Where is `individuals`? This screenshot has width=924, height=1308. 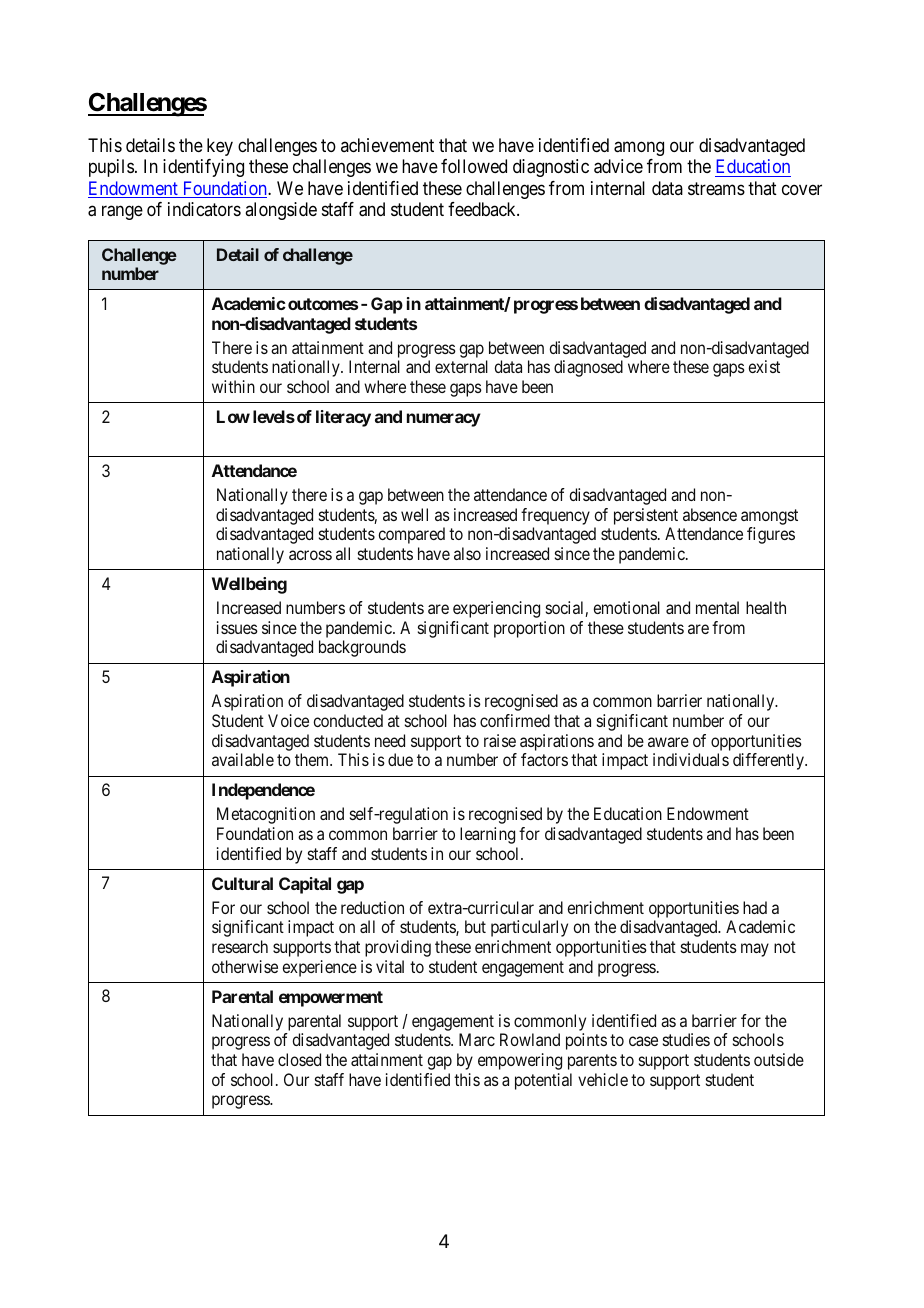 individuals is located at coordinates (691, 759).
